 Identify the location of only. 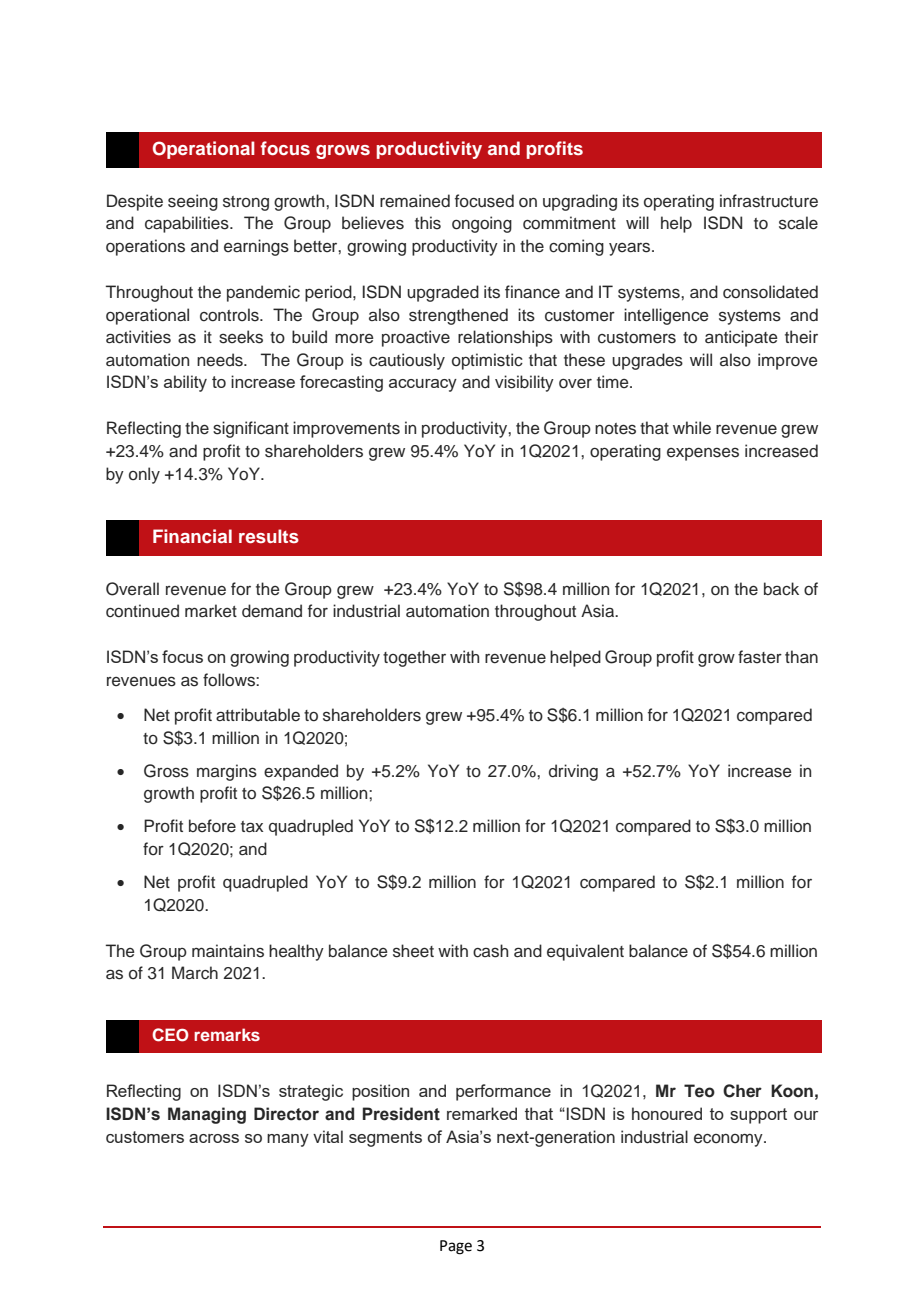
(144, 475).
